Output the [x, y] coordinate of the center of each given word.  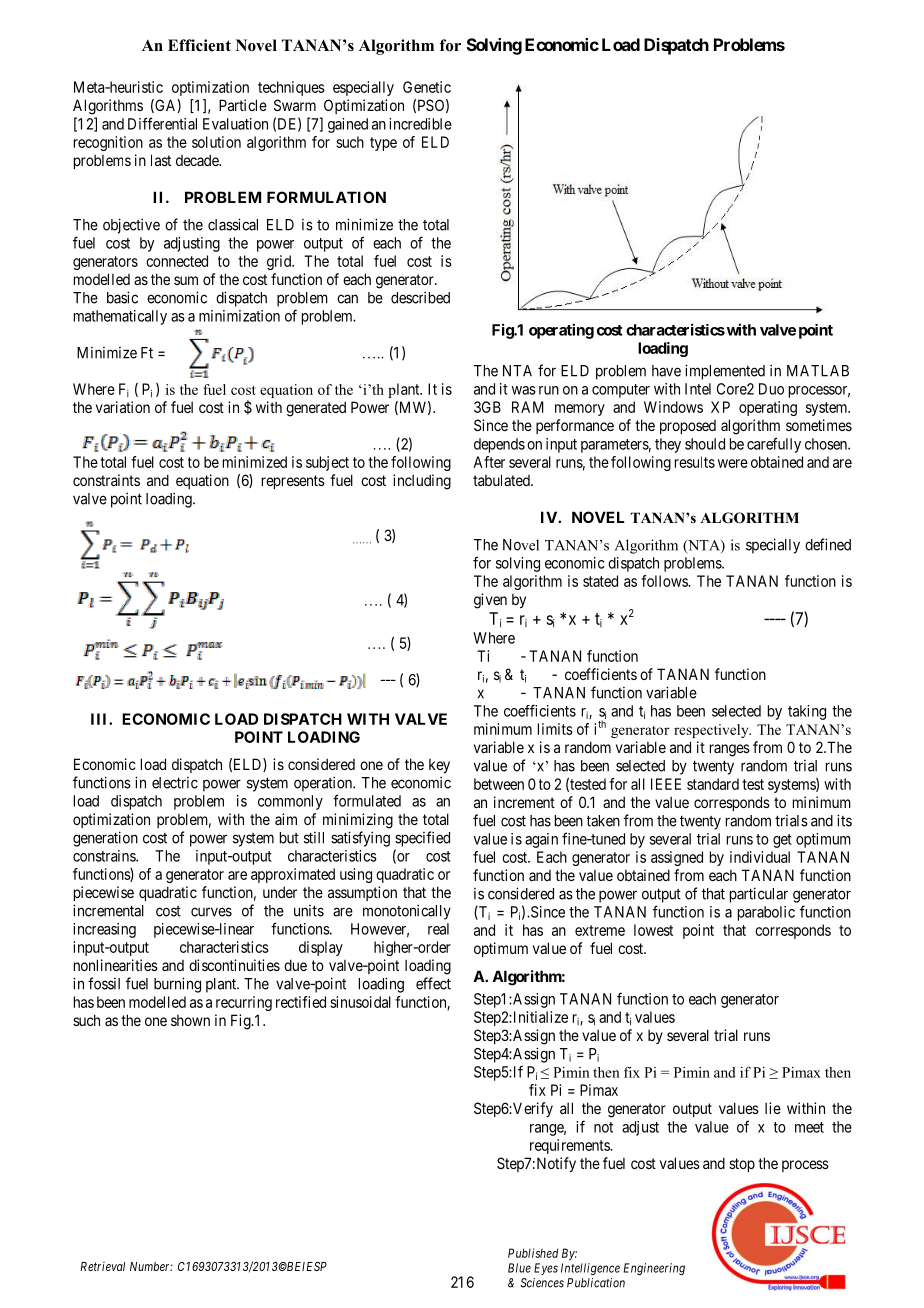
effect [433, 983]
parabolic [766, 913]
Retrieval [102, 1266]
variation [123, 407]
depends [499, 445]
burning [177, 985]
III [100, 719]
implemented [725, 372]
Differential [162, 123]
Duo [771, 389]
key [439, 766]
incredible [420, 124]
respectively [712, 731]
